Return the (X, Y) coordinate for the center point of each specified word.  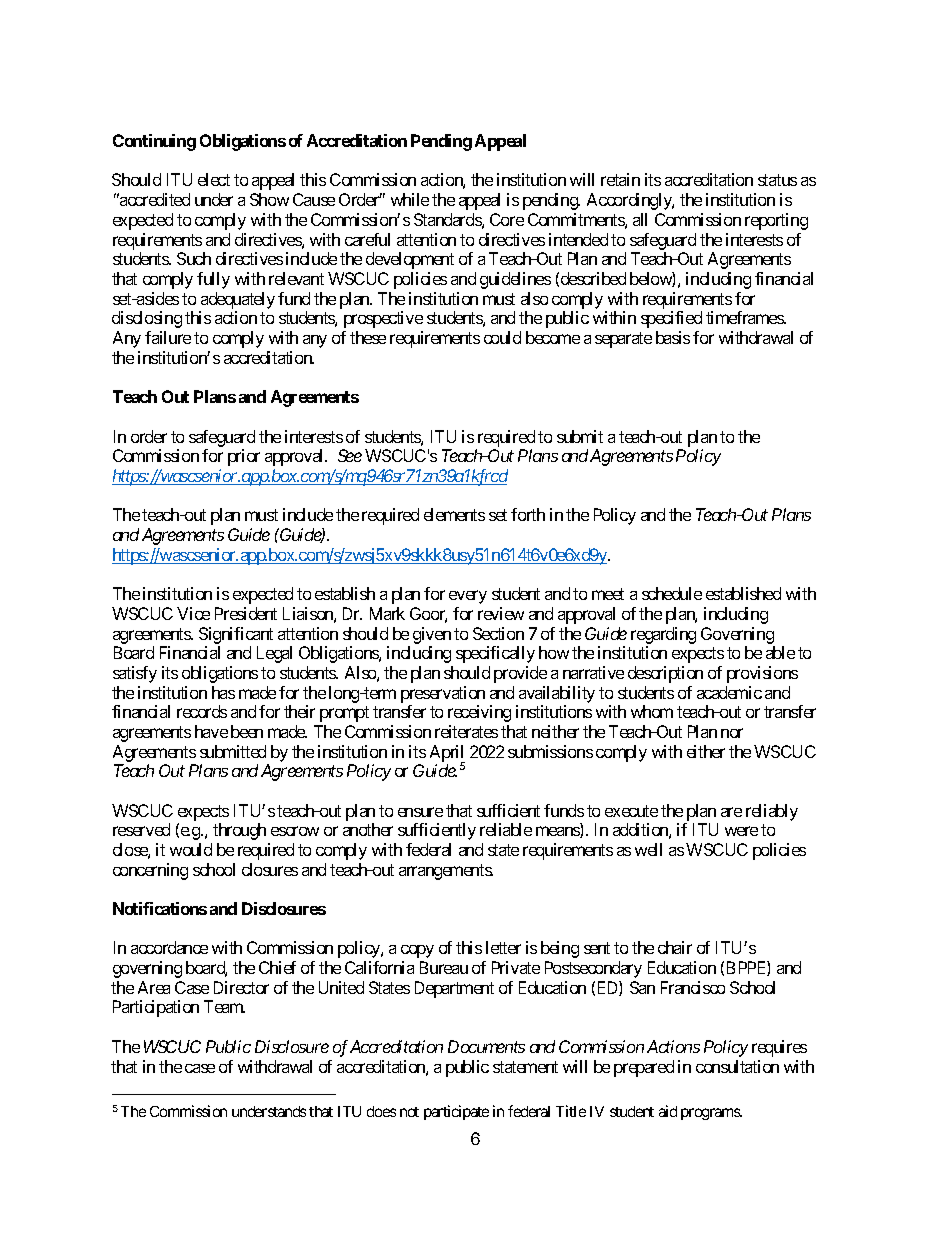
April (447, 754)
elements (454, 514)
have (211, 731)
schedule (672, 593)
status (777, 180)
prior (244, 457)
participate (456, 1112)
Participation (156, 1008)
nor (732, 733)
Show (269, 199)
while (410, 199)
